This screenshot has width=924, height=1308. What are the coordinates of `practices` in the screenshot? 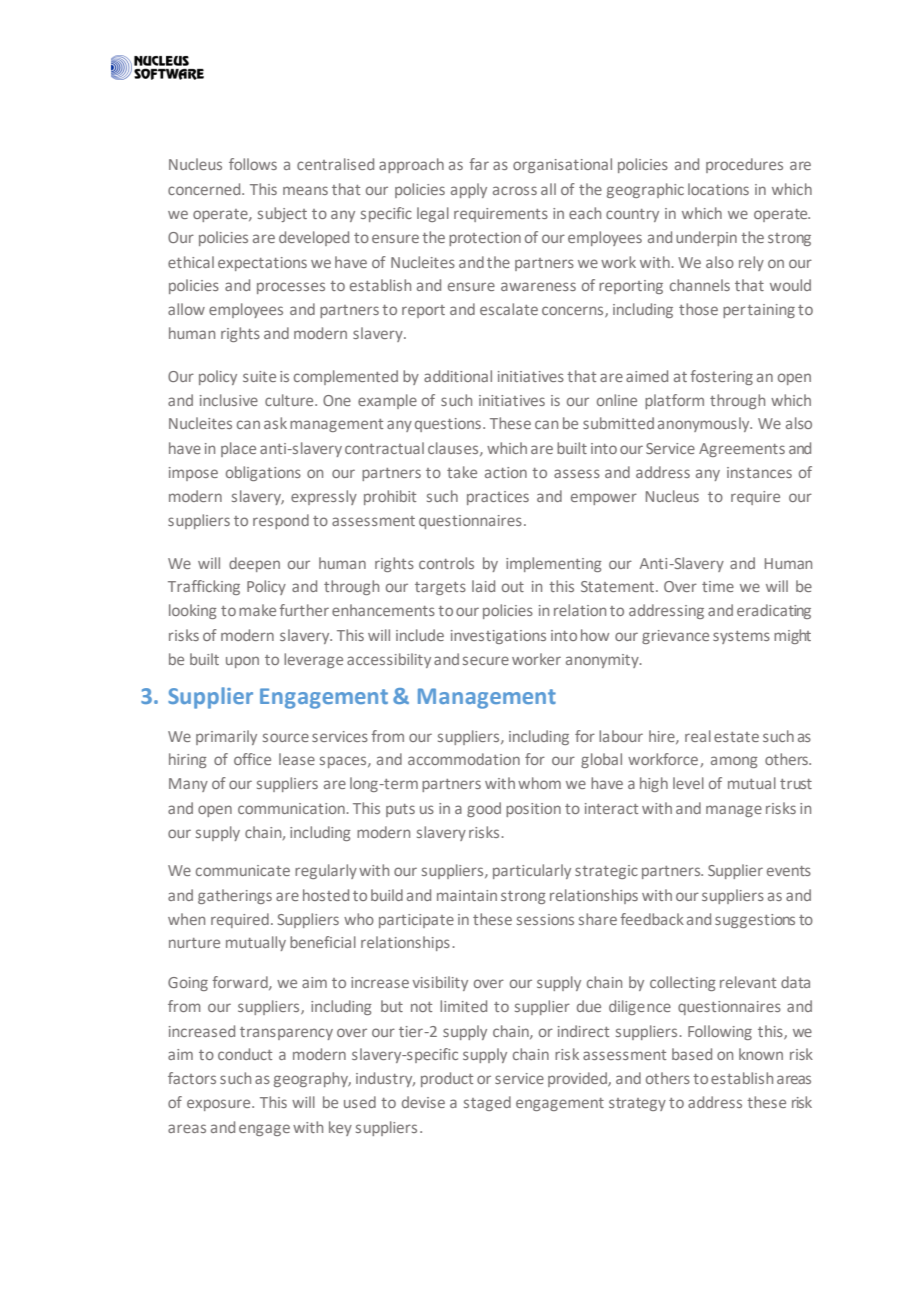 It's located at (498, 498).
